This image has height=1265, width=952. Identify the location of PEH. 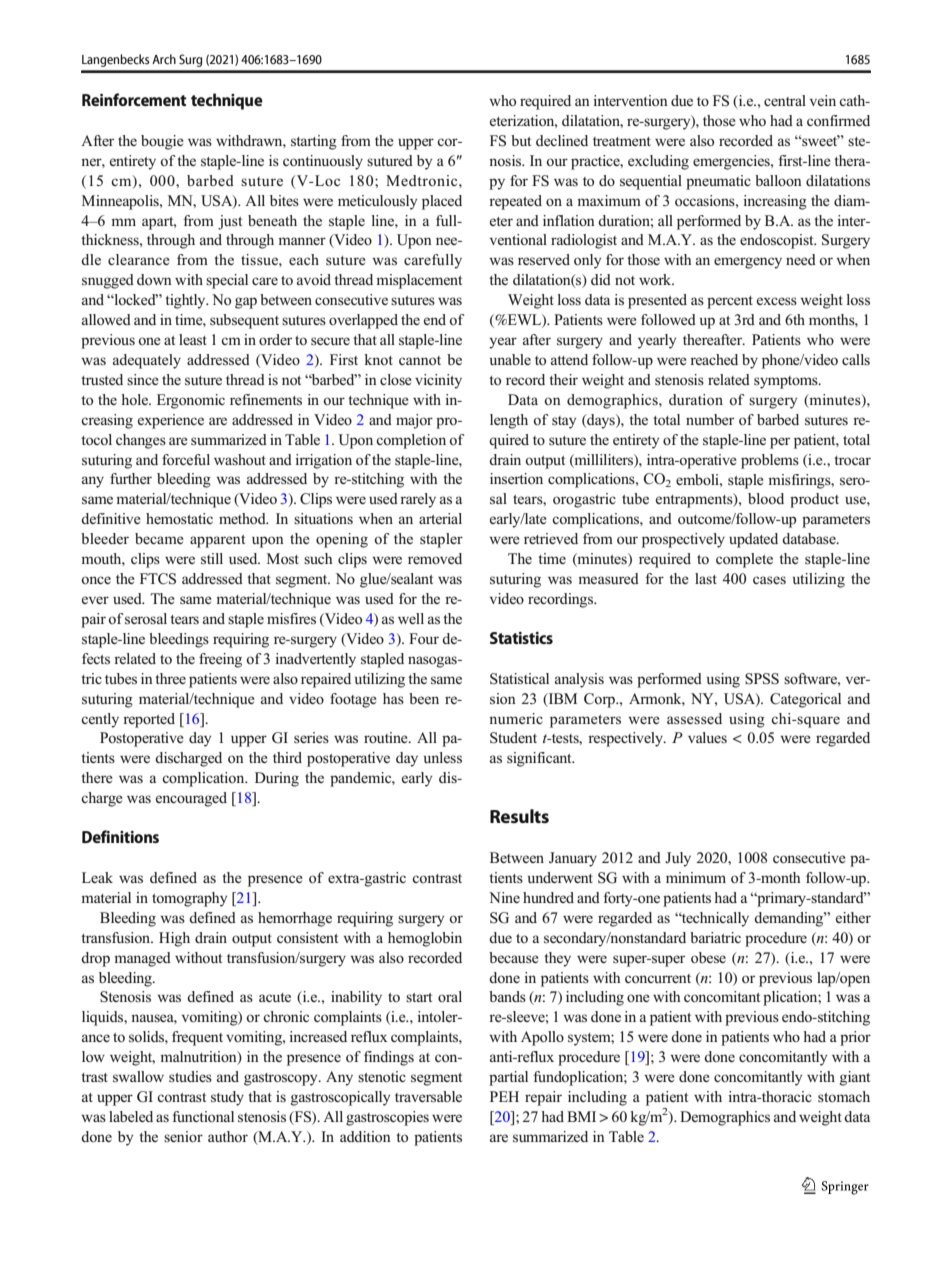
(504, 1096).
